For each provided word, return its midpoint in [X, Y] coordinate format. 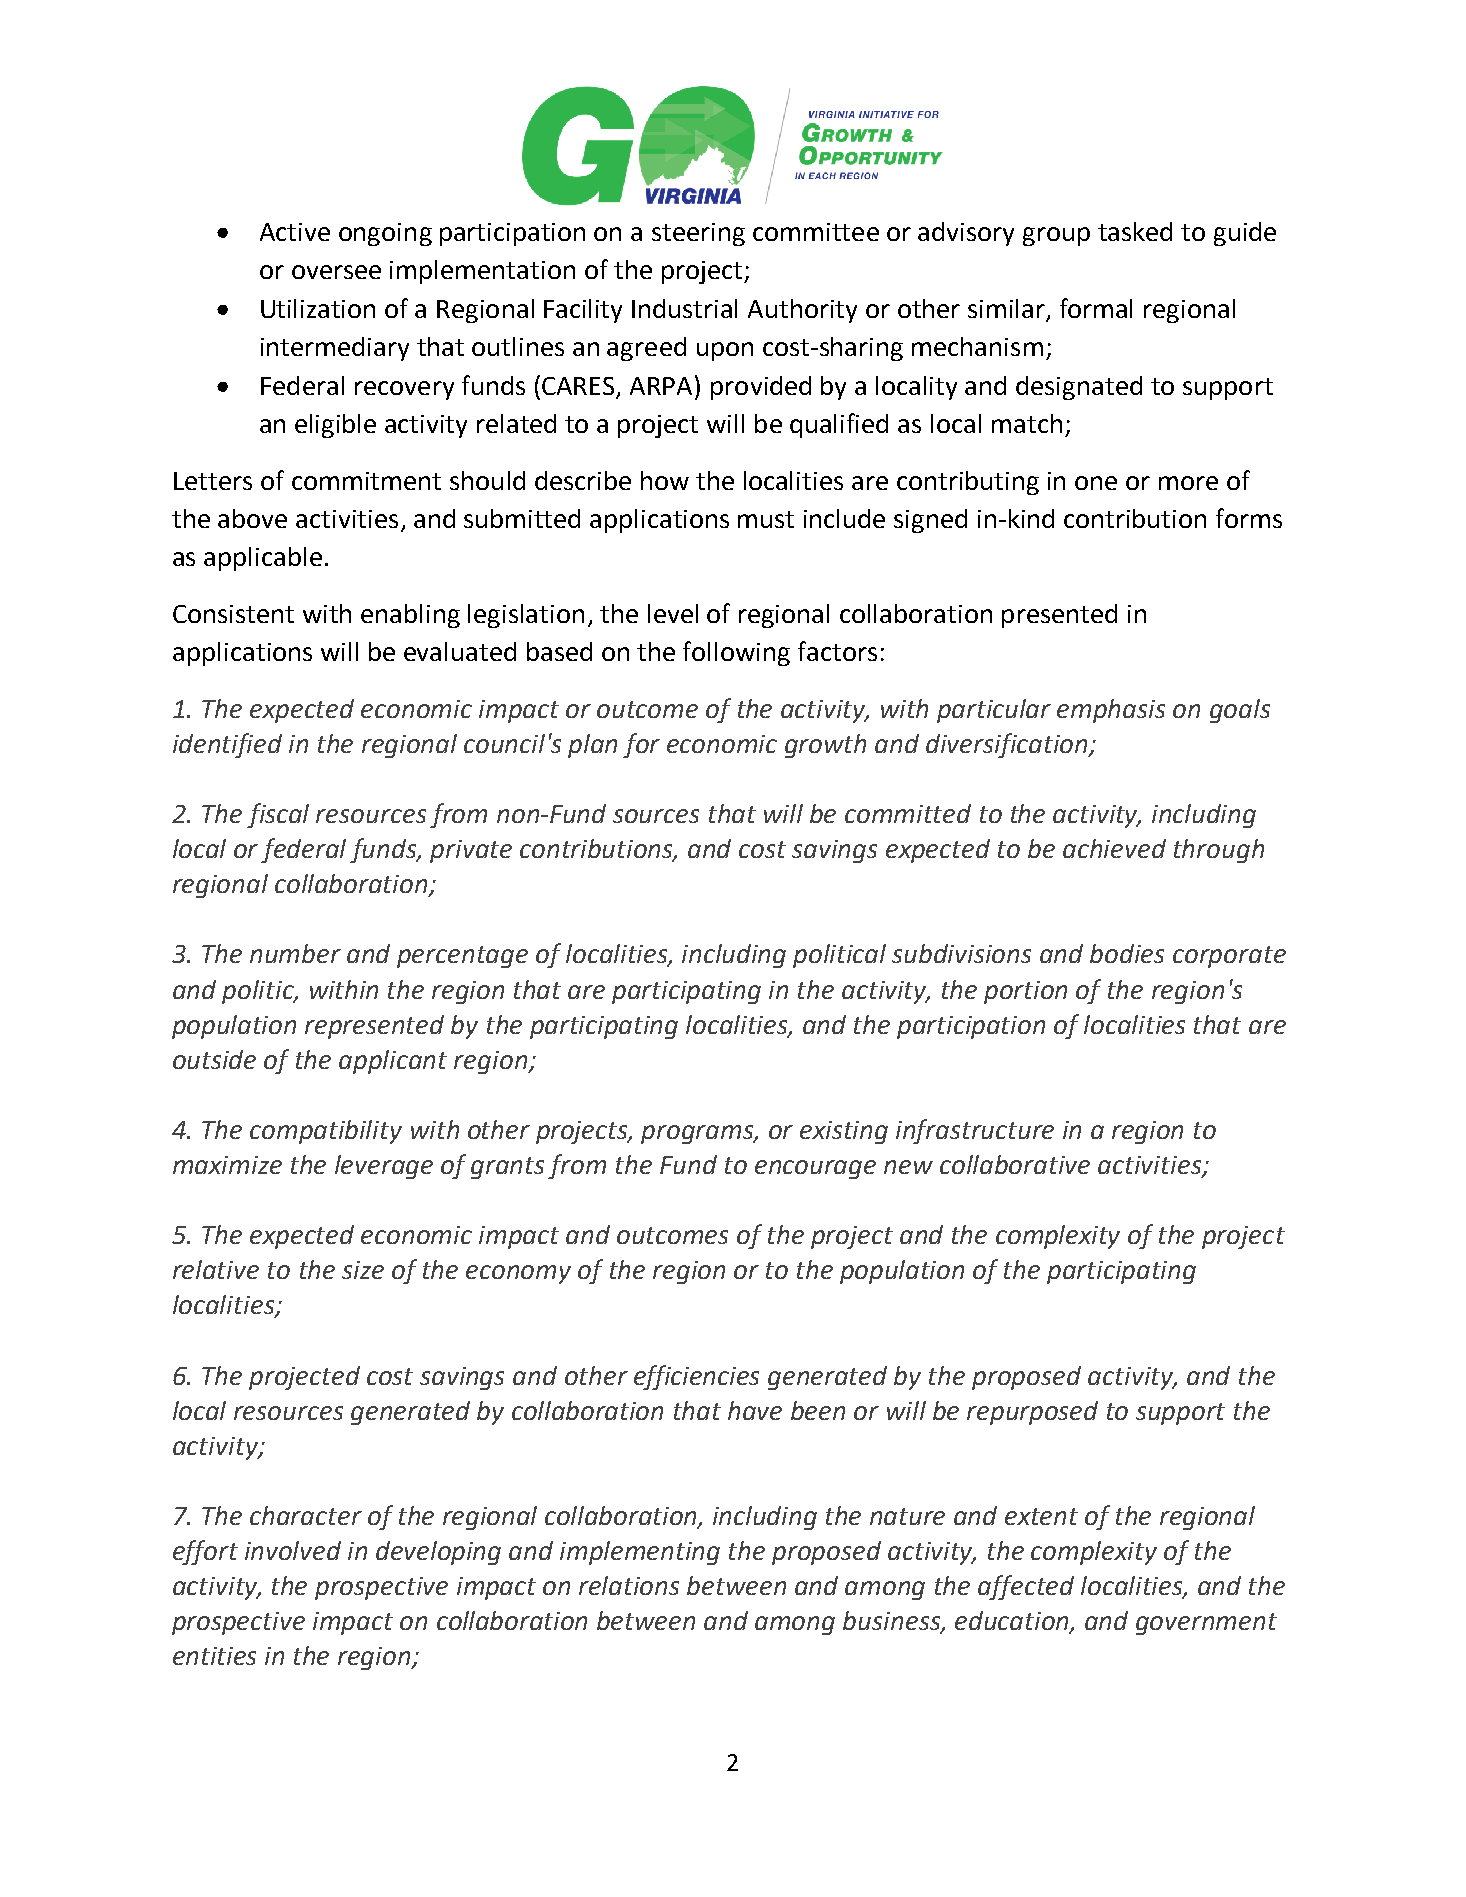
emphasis [1111, 711]
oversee [336, 272]
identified [227, 745]
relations [629, 1585]
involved [293, 1550]
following [736, 653]
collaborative [1015, 1164]
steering [698, 234]
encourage [815, 1169]
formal [1096, 308]
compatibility [326, 1132]
